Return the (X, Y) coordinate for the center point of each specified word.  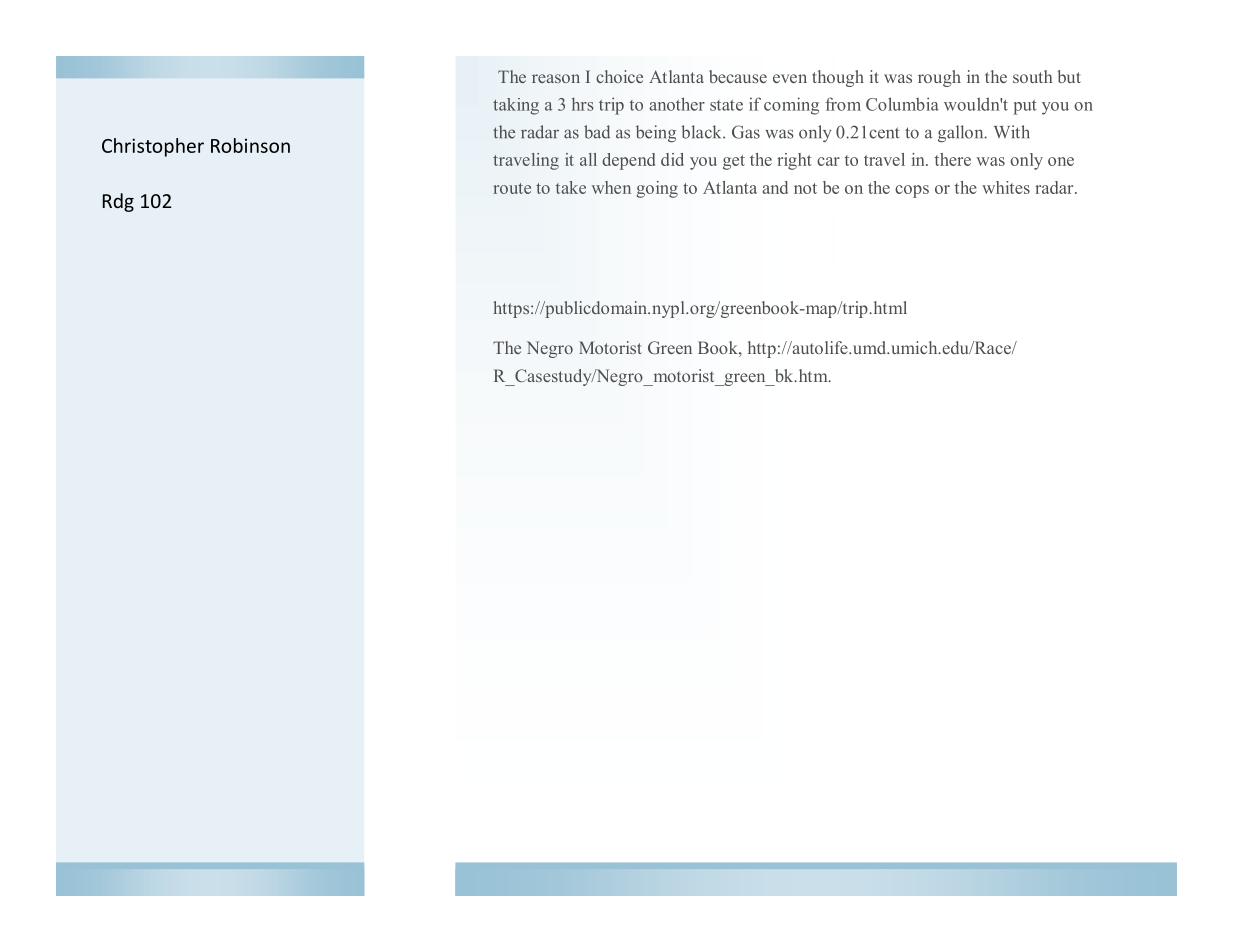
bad (597, 132)
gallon (962, 133)
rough (939, 78)
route (512, 188)
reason (556, 78)
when (611, 187)
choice (619, 76)
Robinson (250, 145)
